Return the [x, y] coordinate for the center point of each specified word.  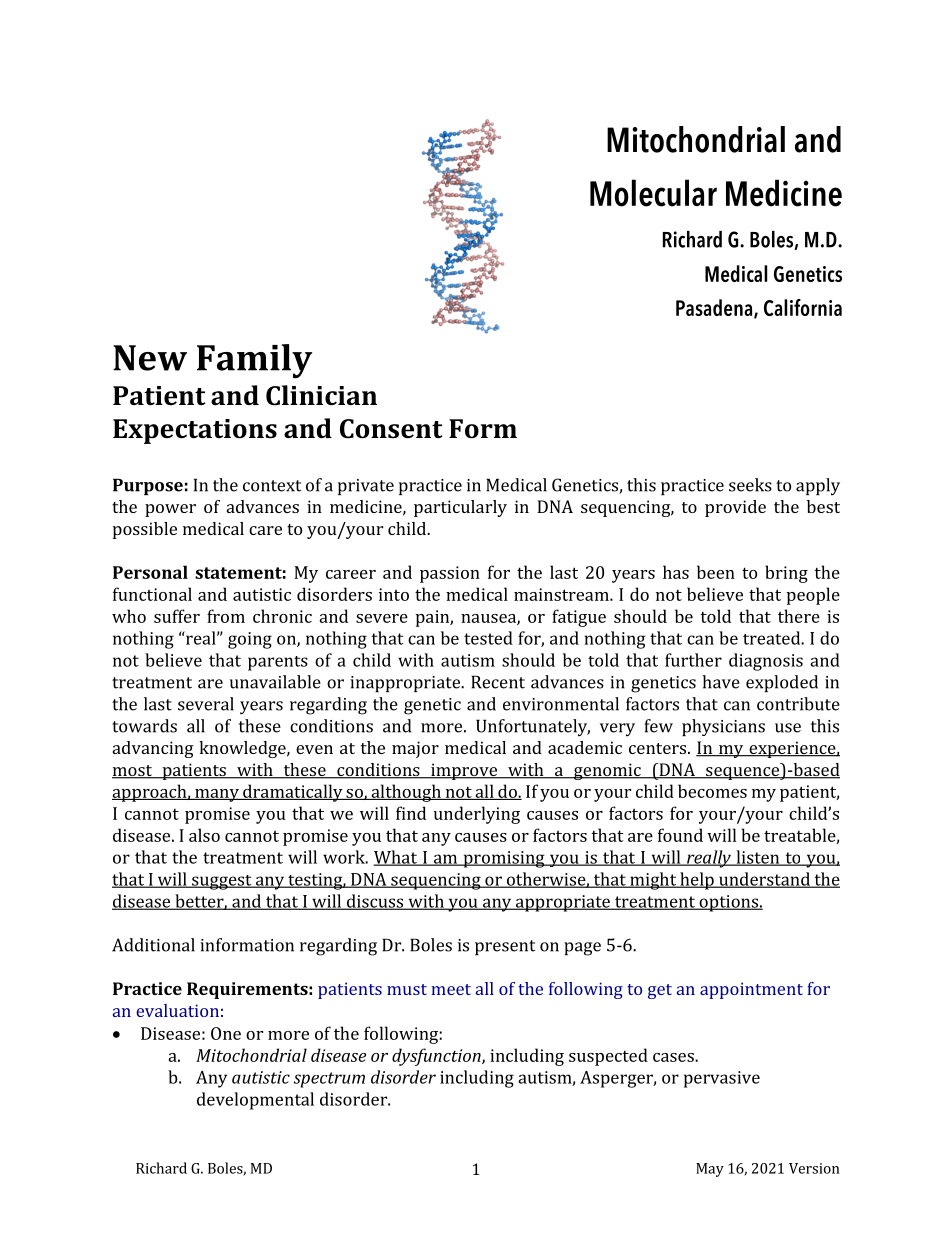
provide [735, 508]
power [170, 510]
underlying [477, 815]
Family [254, 361]
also [204, 835]
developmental [255, 1101]
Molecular [653, 193]
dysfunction [437, 1057]
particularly [460, 508]
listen [758, 858]
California [803, 307]
